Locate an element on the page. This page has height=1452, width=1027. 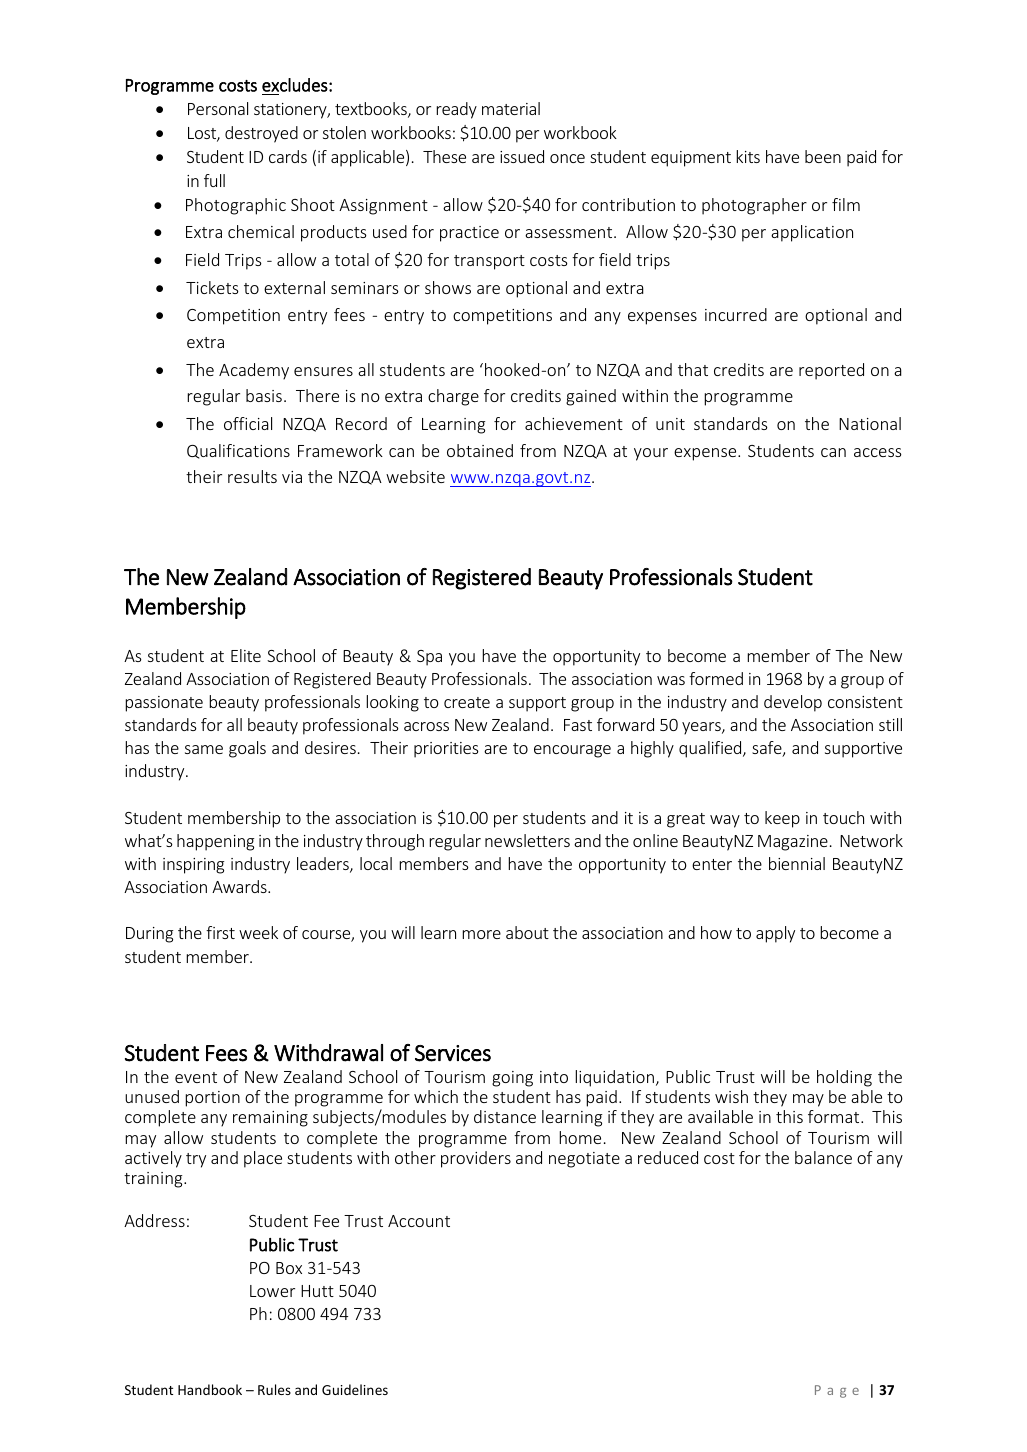
apply is located at coordinates (775, 934).
